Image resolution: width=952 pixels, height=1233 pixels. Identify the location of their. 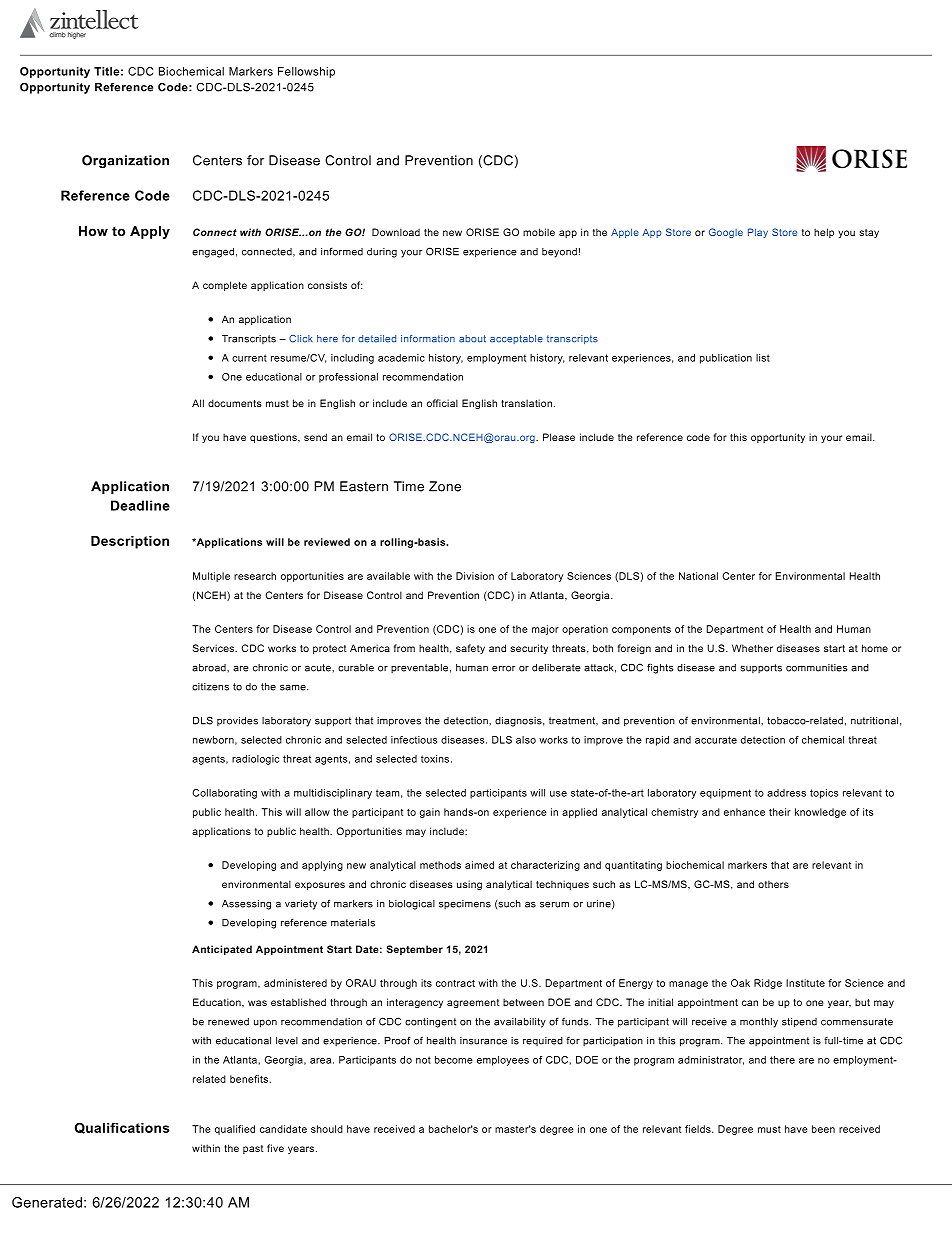
(780, 812).
